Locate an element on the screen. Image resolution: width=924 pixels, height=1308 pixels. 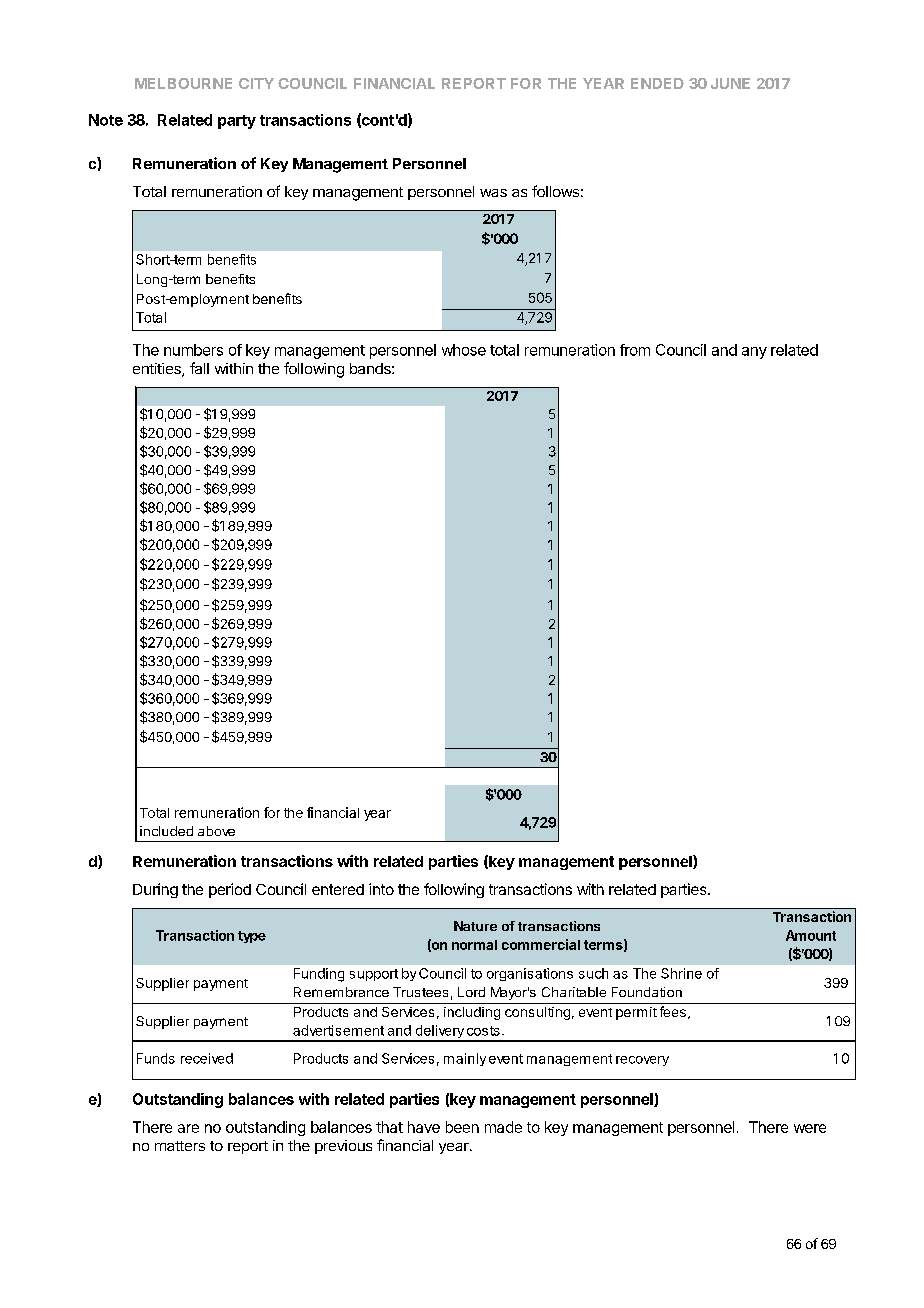
been is located at coordinates (462, 1127).
